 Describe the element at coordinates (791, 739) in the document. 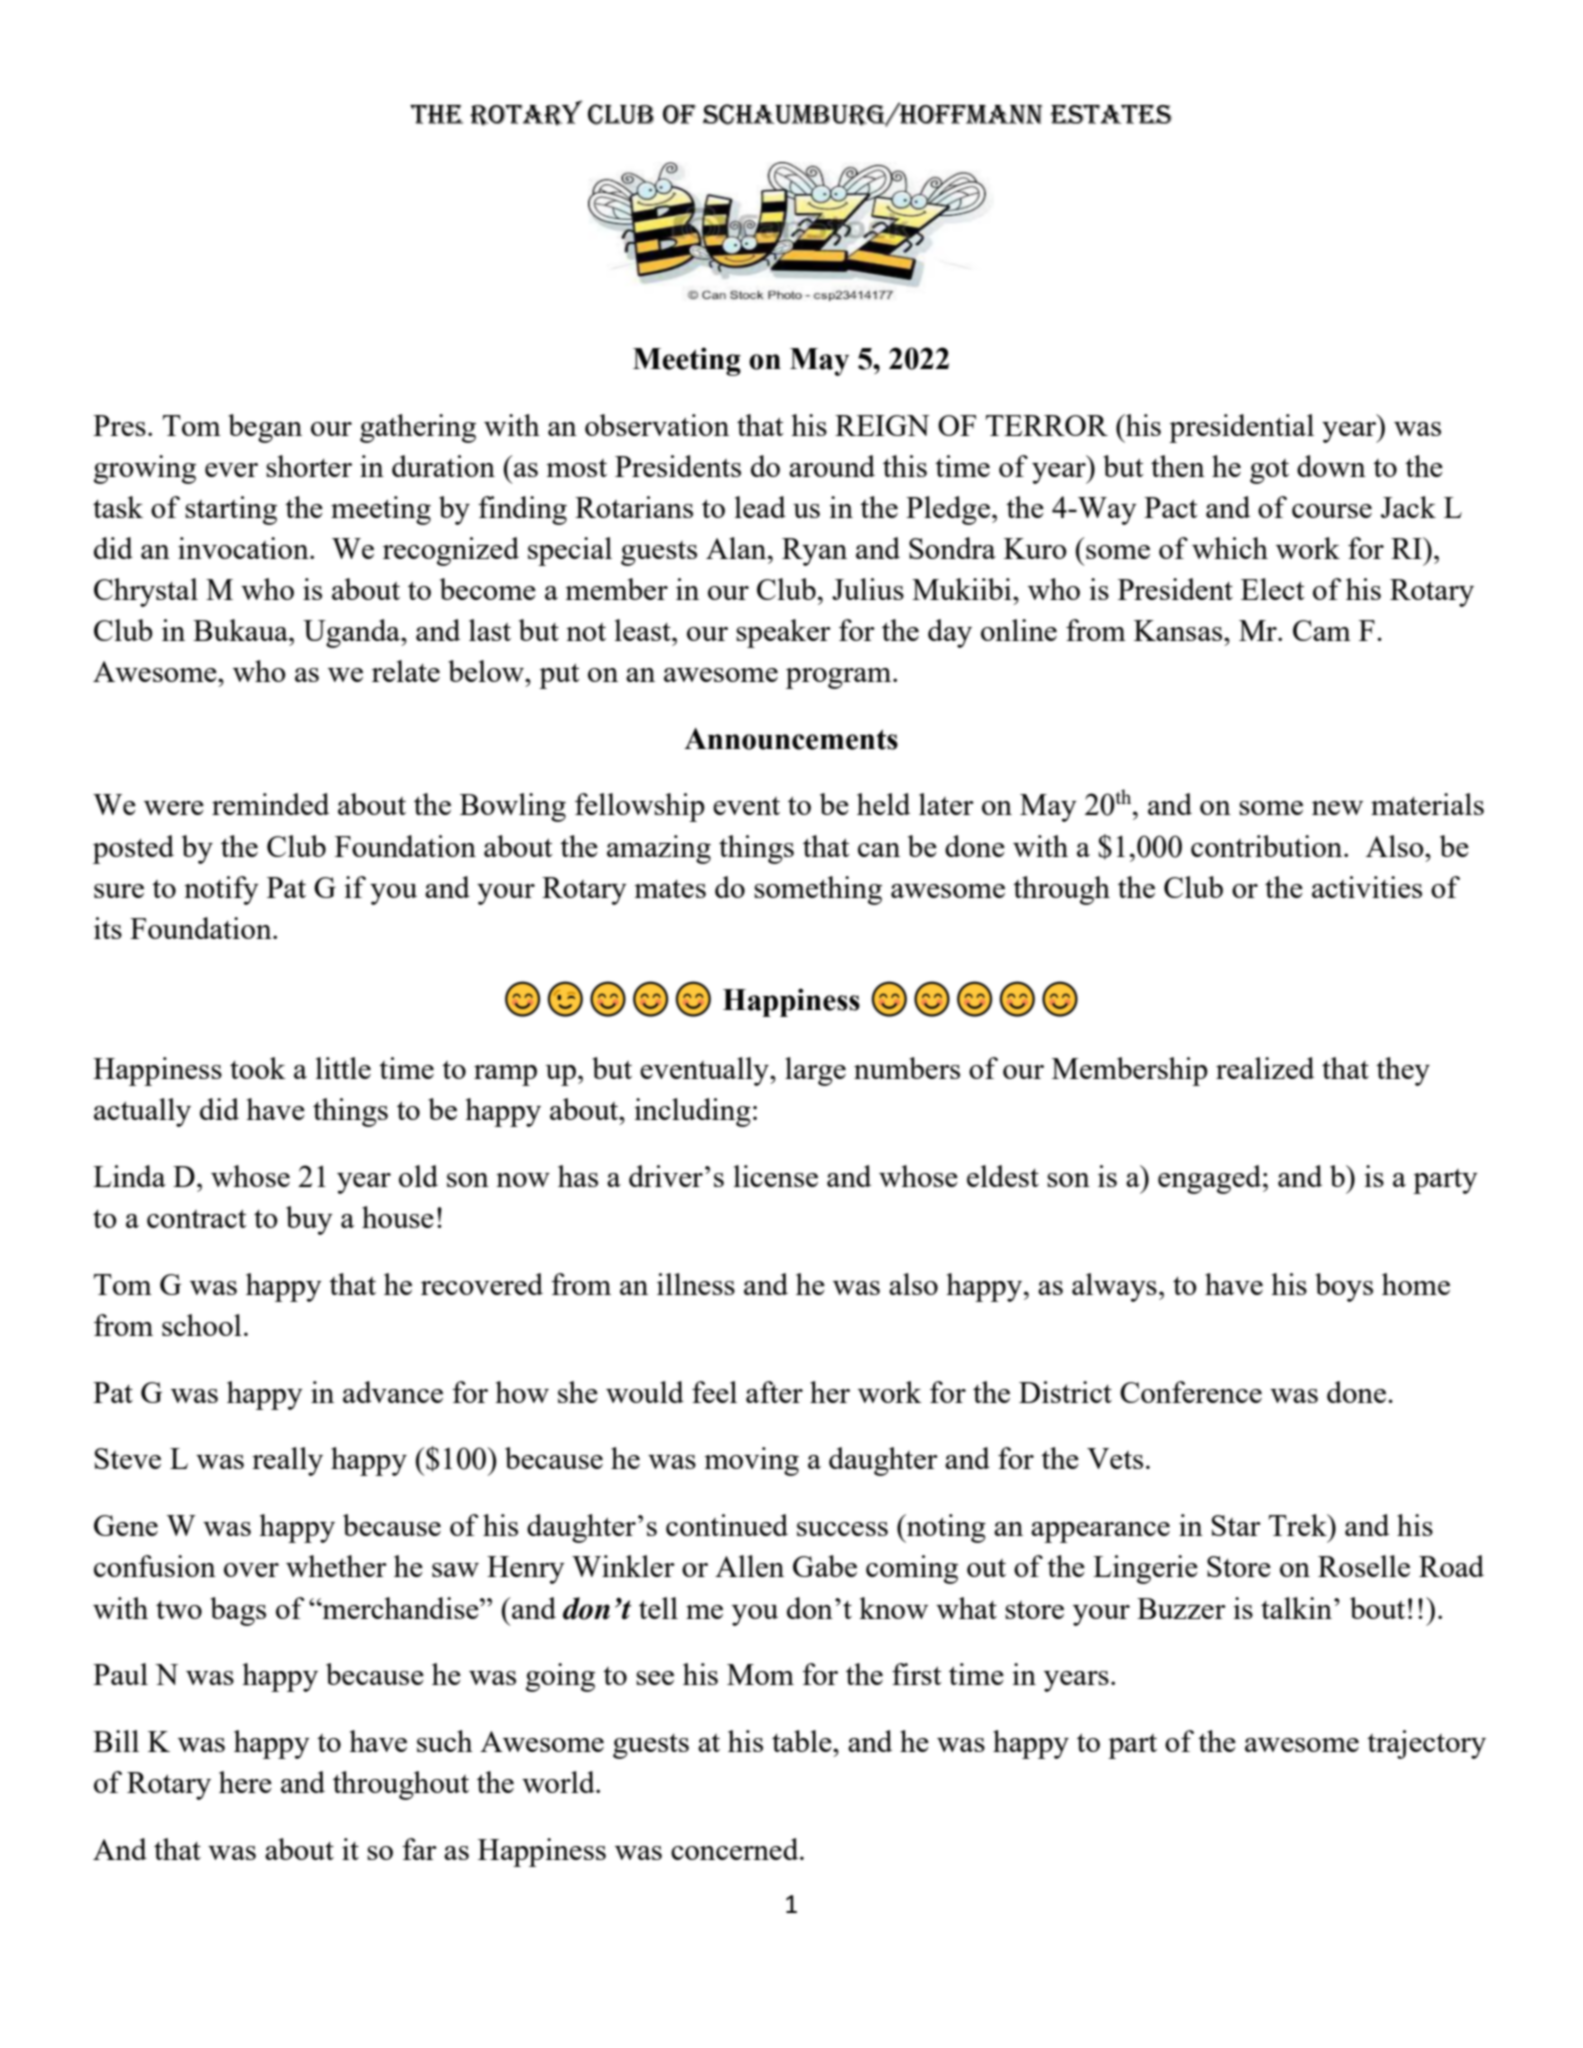

I see `Announcements` at that location.
